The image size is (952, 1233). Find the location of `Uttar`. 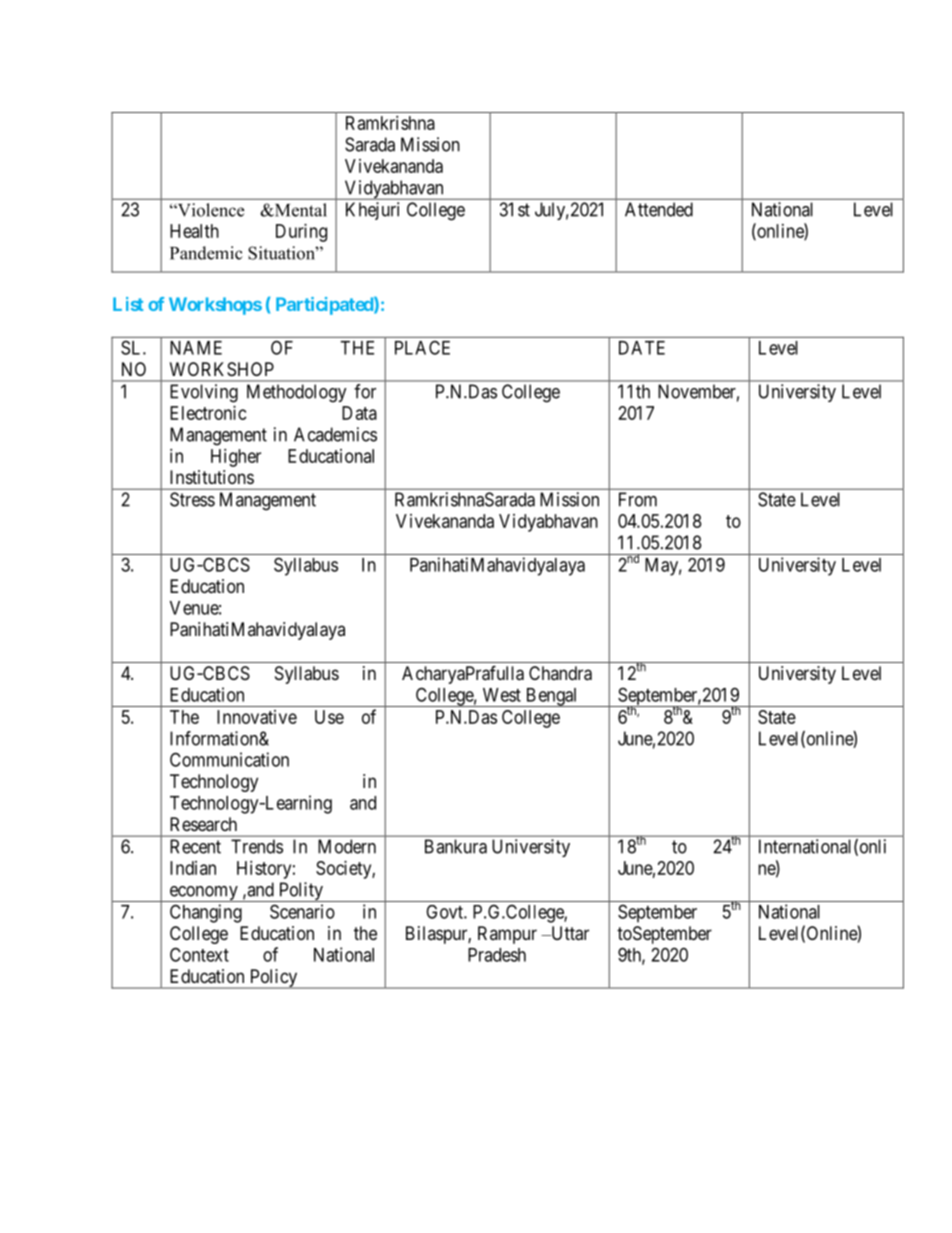

Uttar is located at coordinates (569, 933).
